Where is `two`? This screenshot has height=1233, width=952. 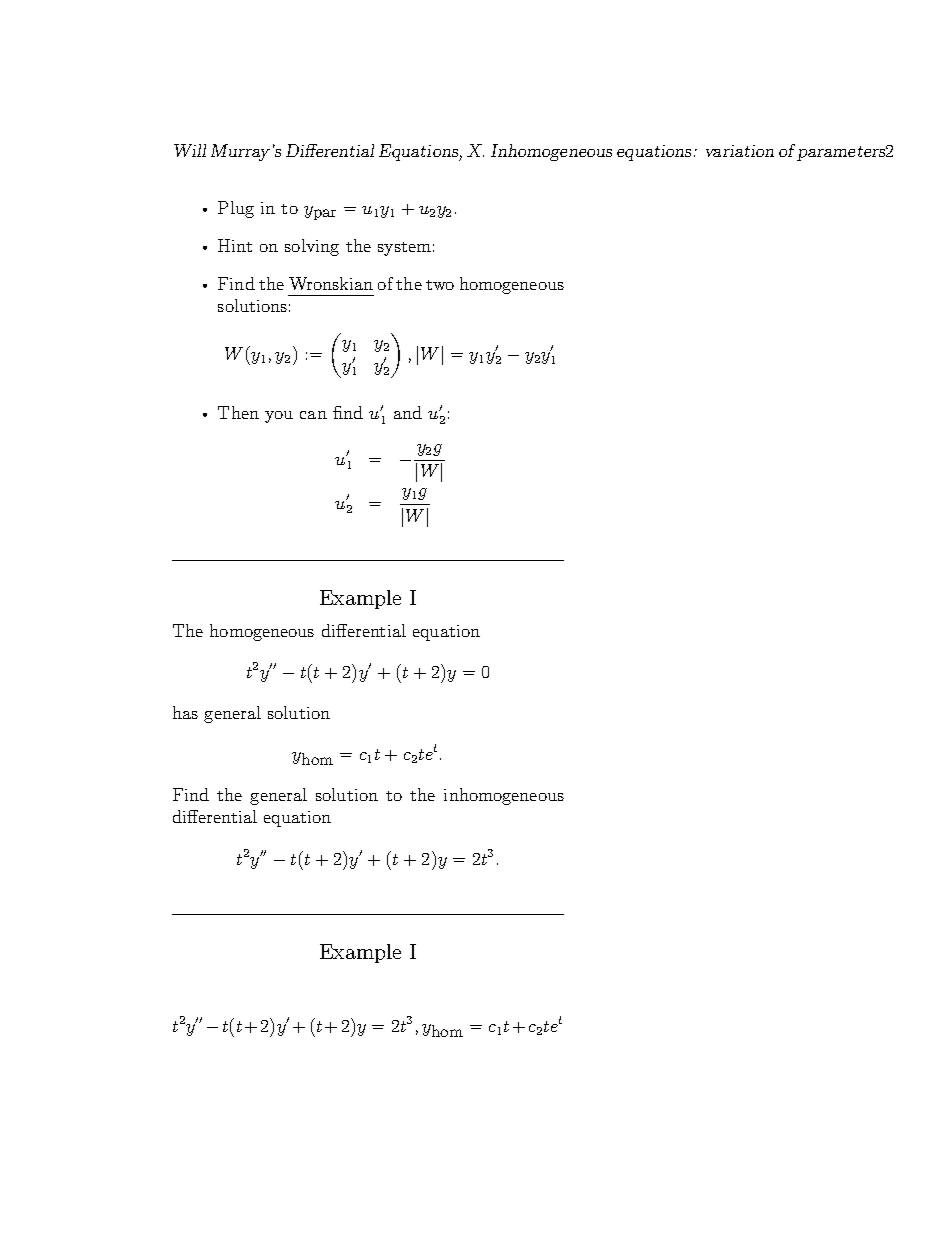 two is located at coordinates (440, 285).
